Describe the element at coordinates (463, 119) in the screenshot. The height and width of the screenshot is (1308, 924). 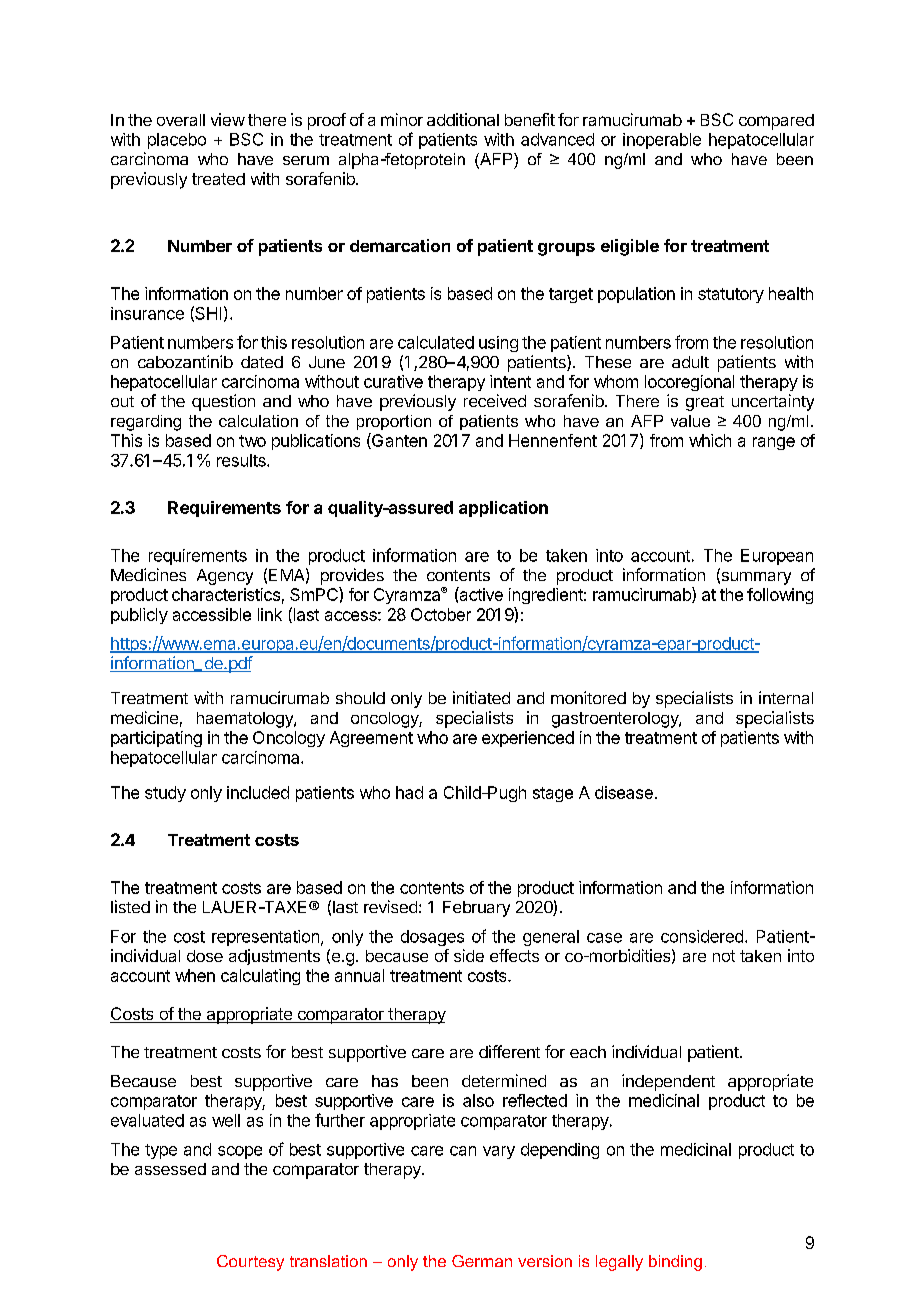
I see `additional` at that location.
